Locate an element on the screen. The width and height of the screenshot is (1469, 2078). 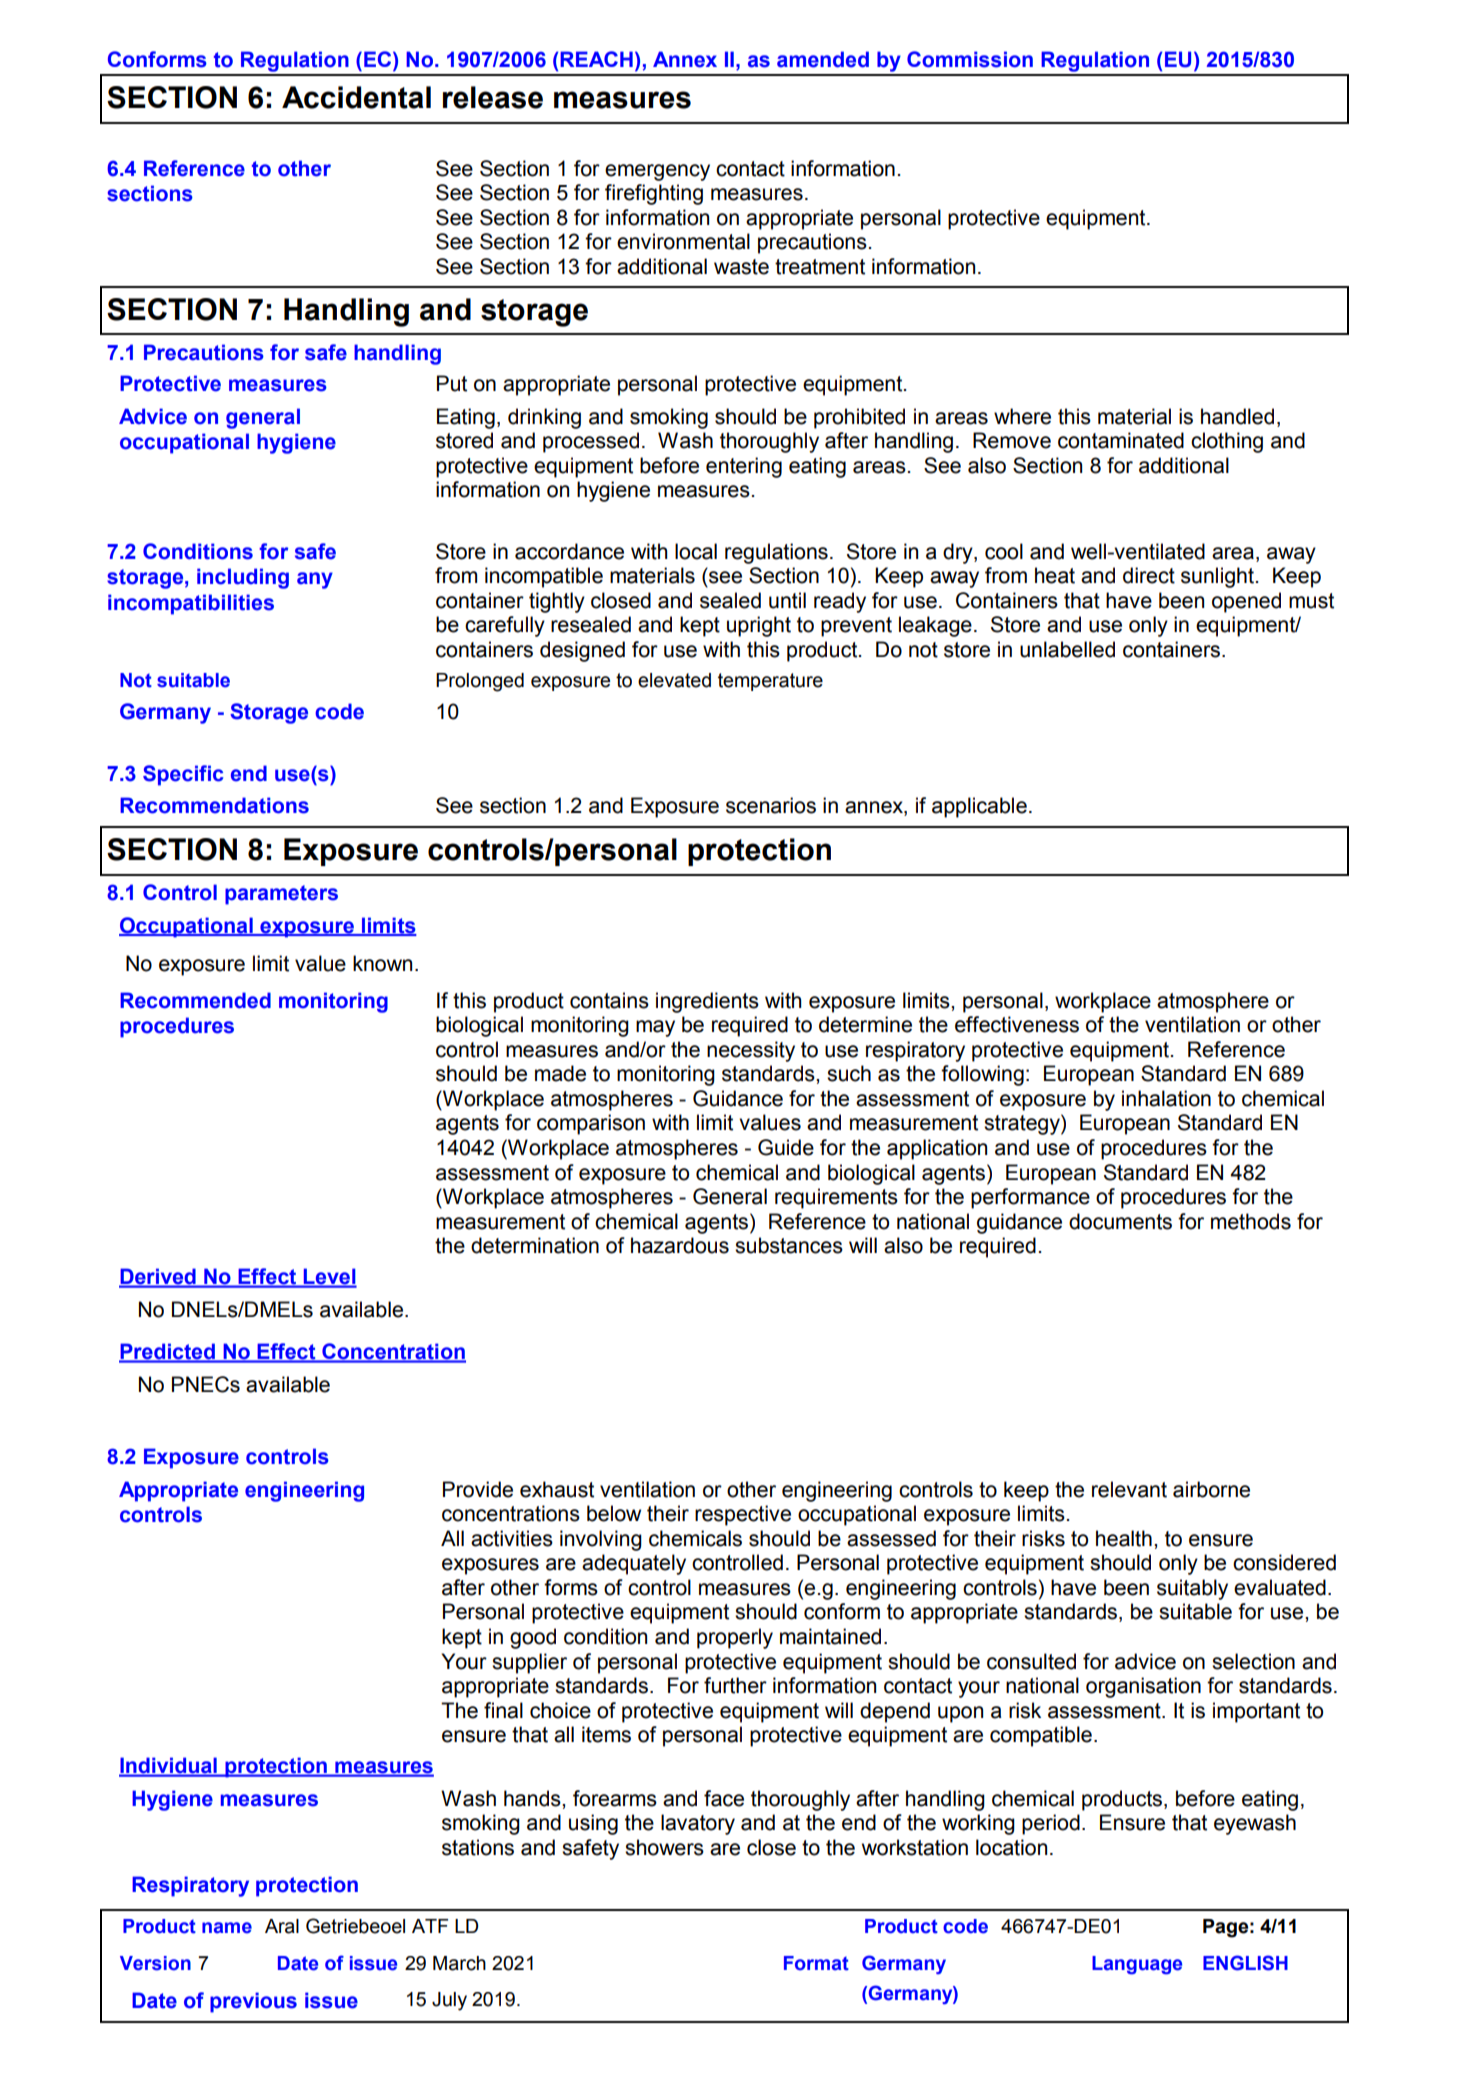
Commission is located at coordinates (970, 59).
